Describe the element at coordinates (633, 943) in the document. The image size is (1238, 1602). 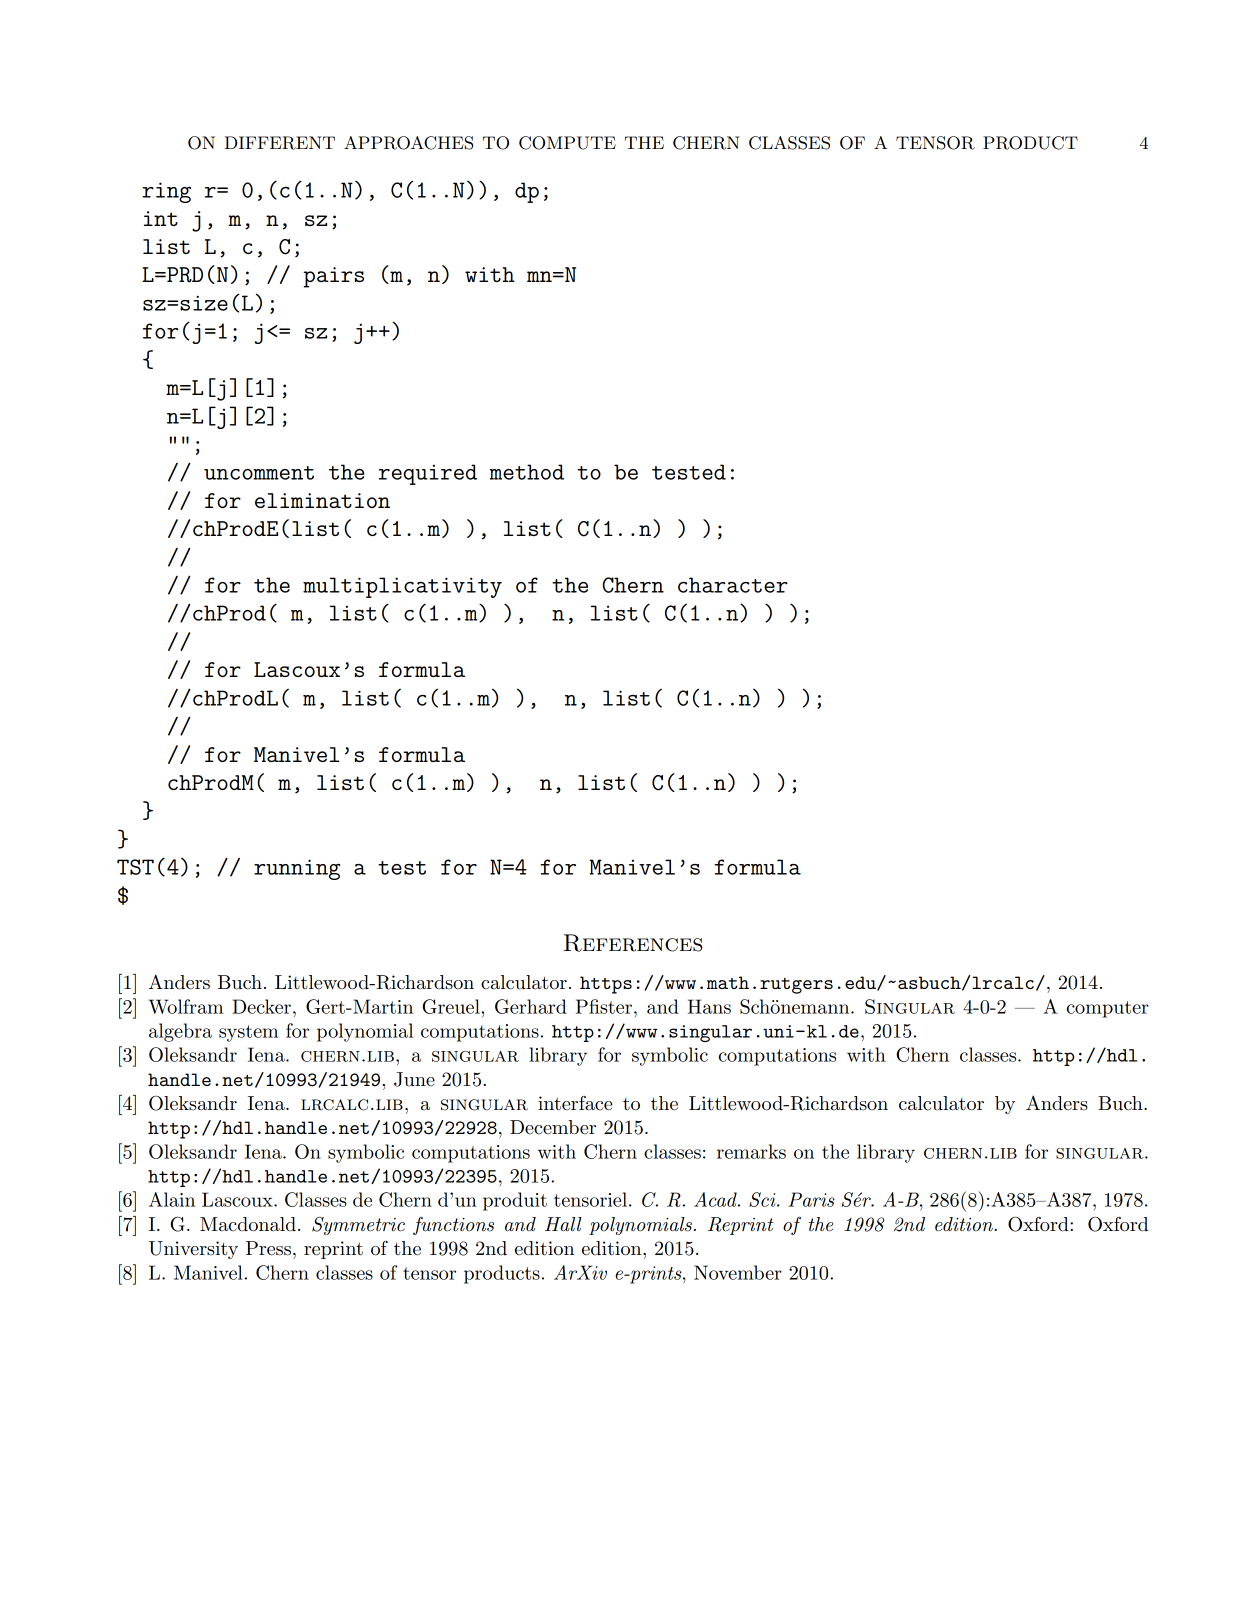
I see `References` at that location.
